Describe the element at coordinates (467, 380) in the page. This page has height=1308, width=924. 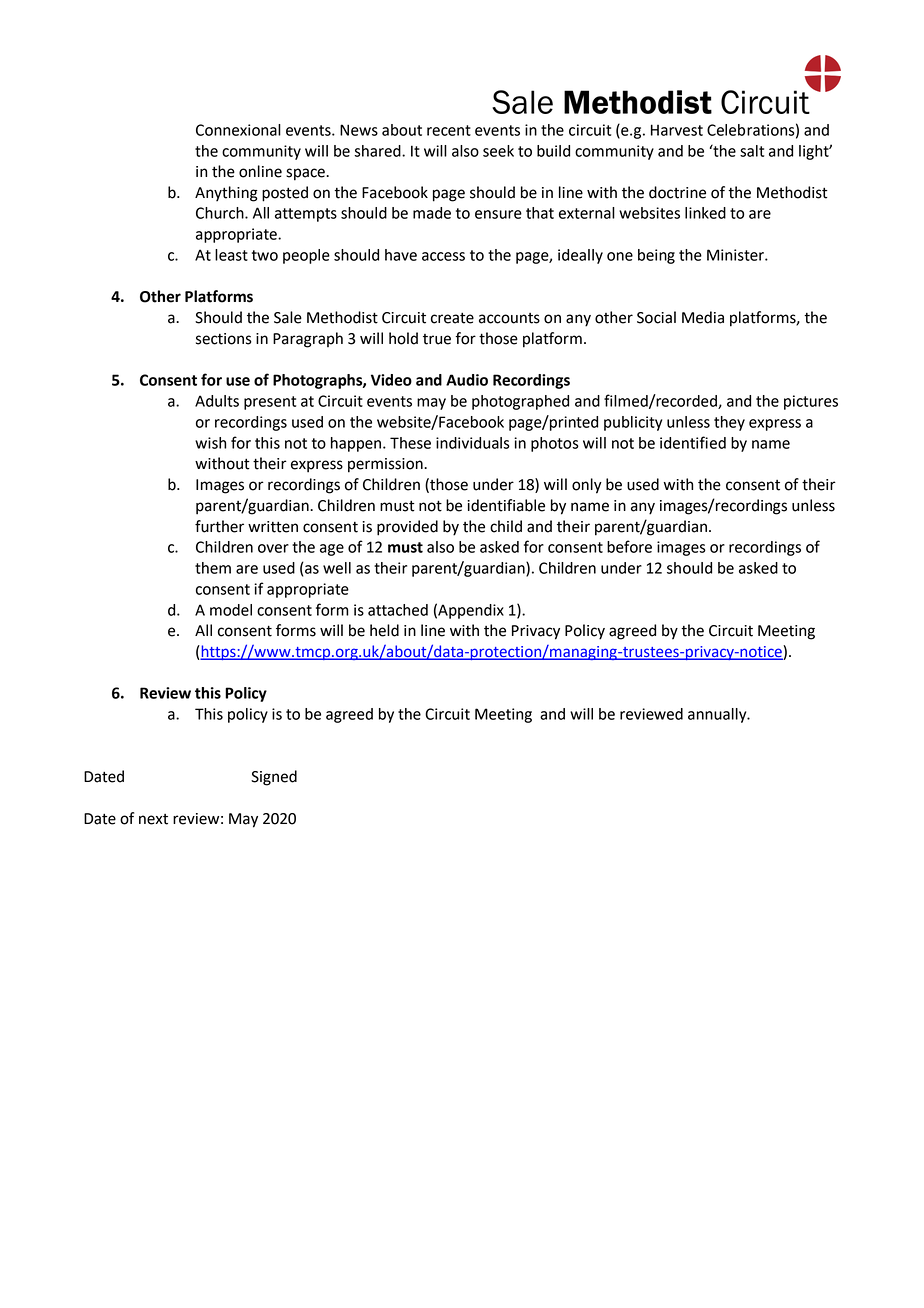
I see `Audio` at that location.
